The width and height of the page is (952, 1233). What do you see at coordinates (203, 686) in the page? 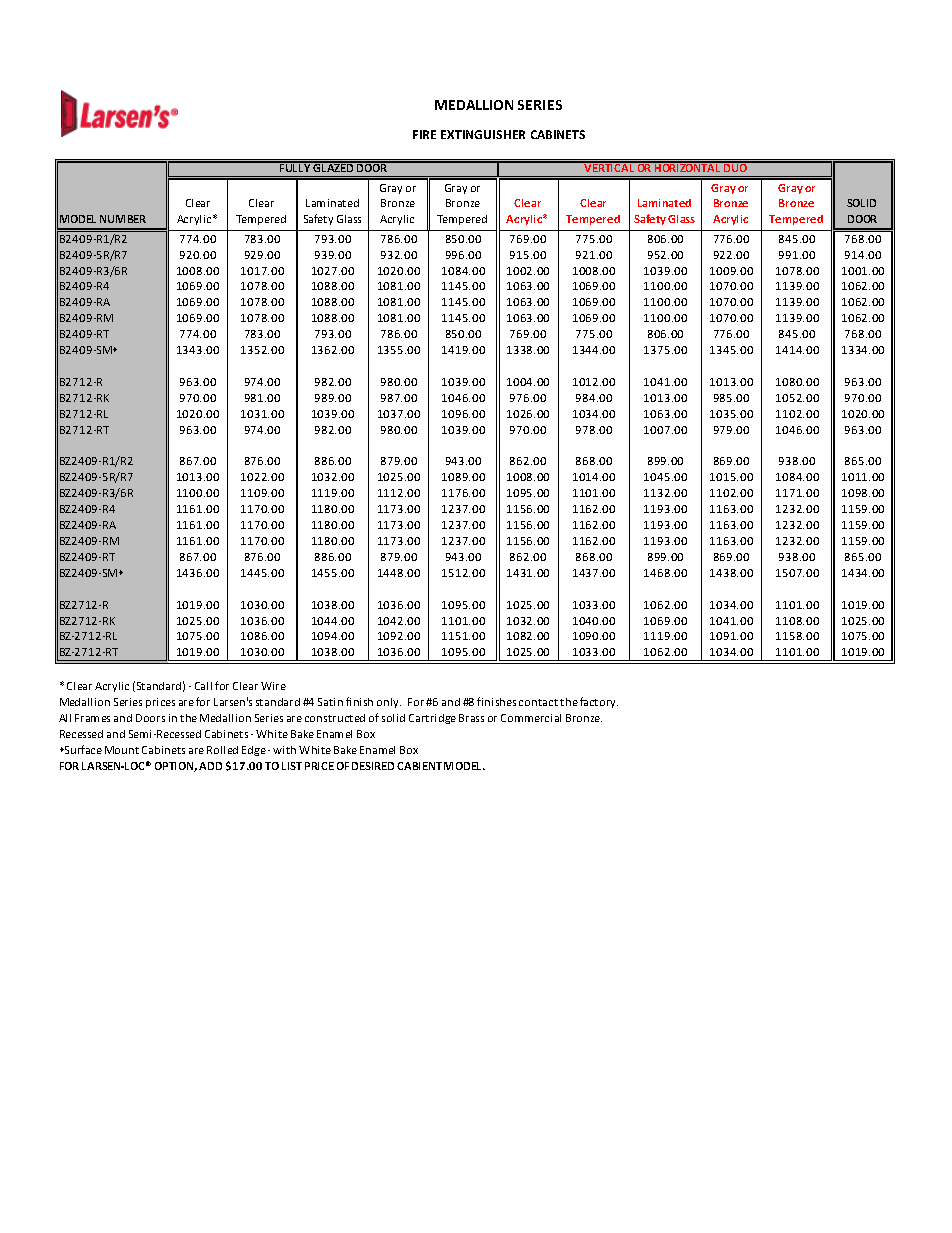
I see `Call` at bounding box center [203, 686].
